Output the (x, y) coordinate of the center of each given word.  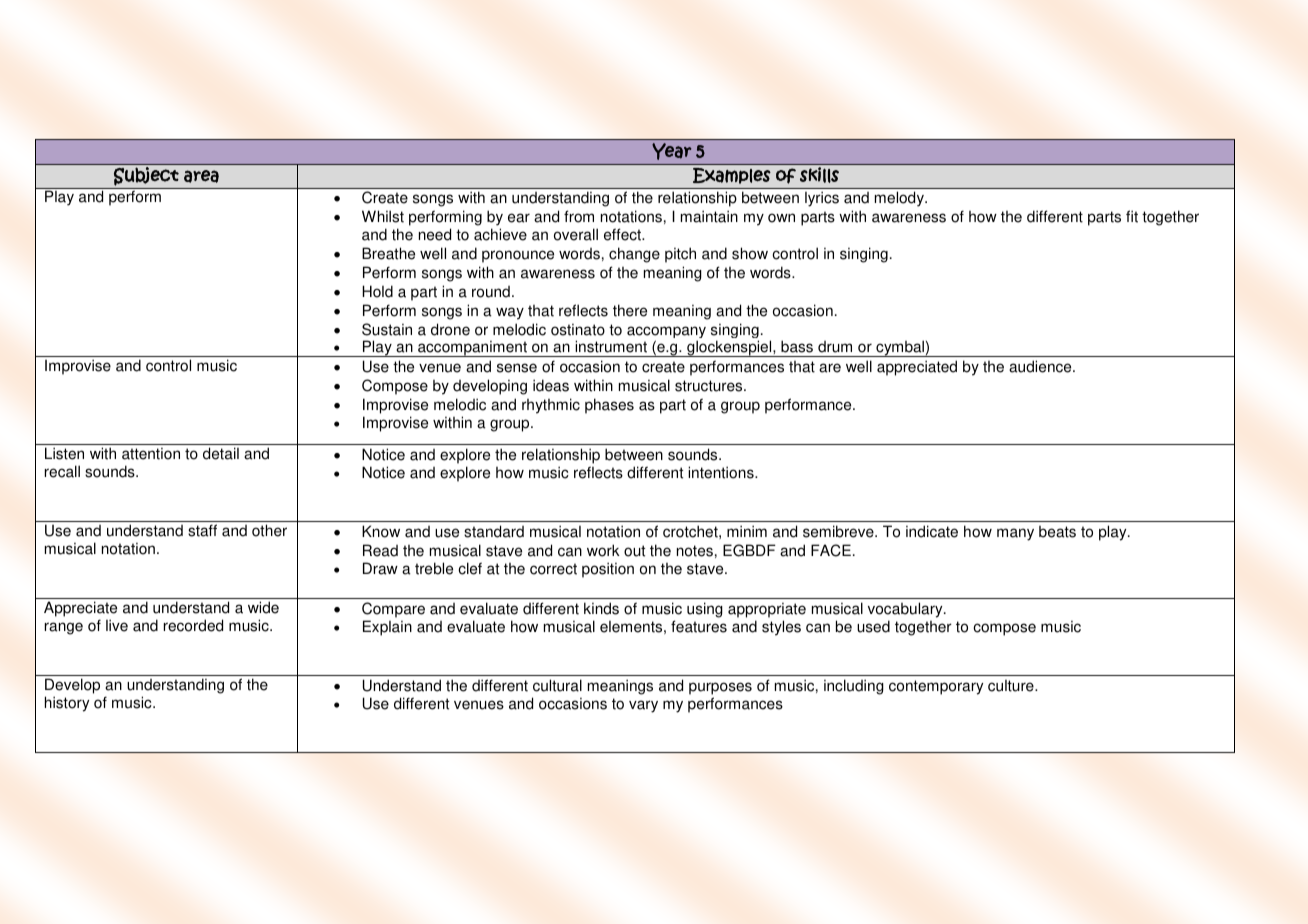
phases (609, 406)
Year (671, 151)
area (201, 176)
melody (900, 199)
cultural (557, 685)
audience (1041, 366)
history (67, 704)
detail (221, 453)
